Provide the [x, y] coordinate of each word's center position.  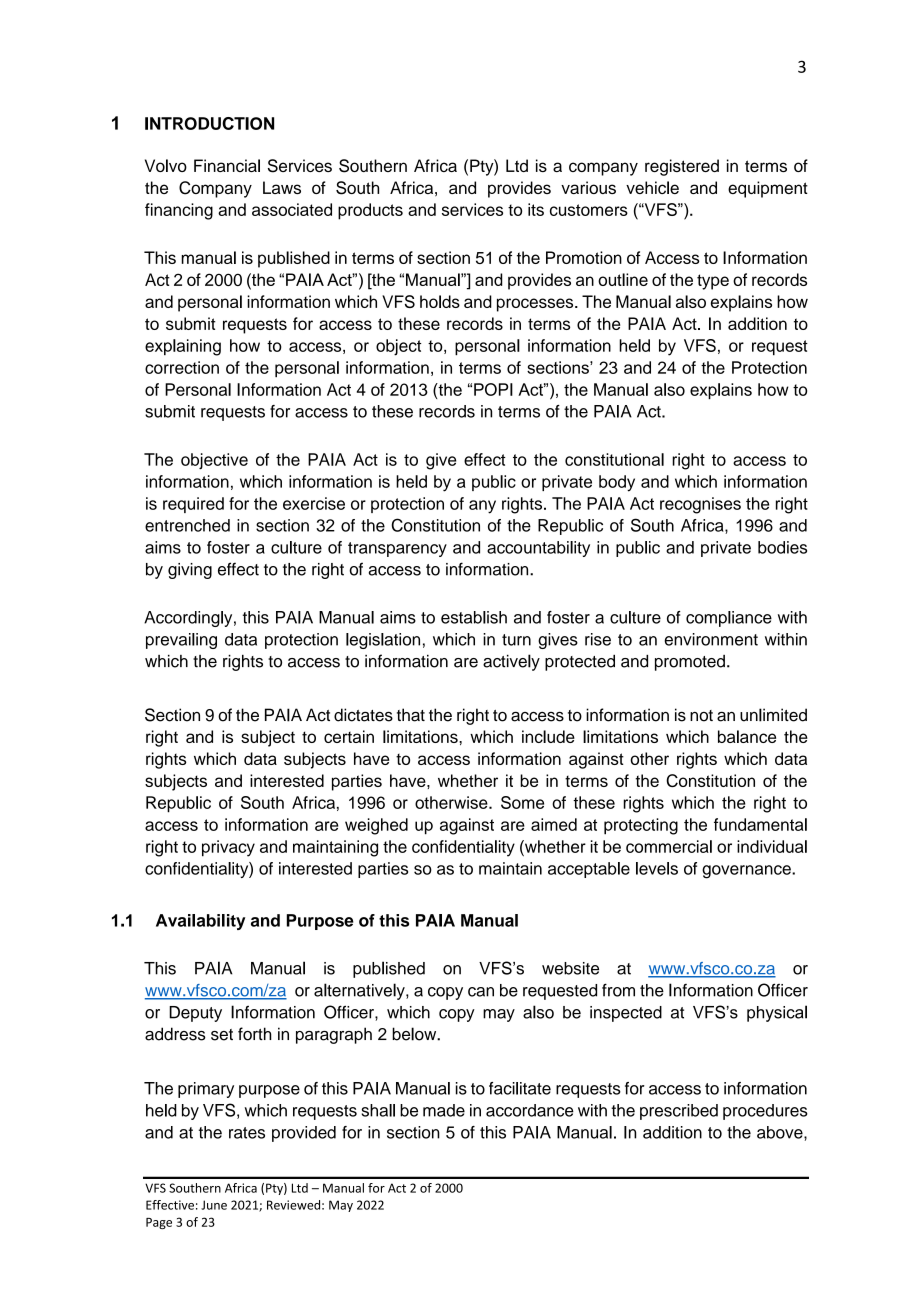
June [214, 1205]
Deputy [195, 1014]
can [481, 992]
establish [474, 617]
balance [747, 736]
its [536, 209]
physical [777, 1013]
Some [522, 802]
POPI [493, 389]
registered [682, 167]
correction [182, 367]
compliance [729, 619]
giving [190, 571]
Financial [227, 165]
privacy [228, 848]
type [713, 282]
